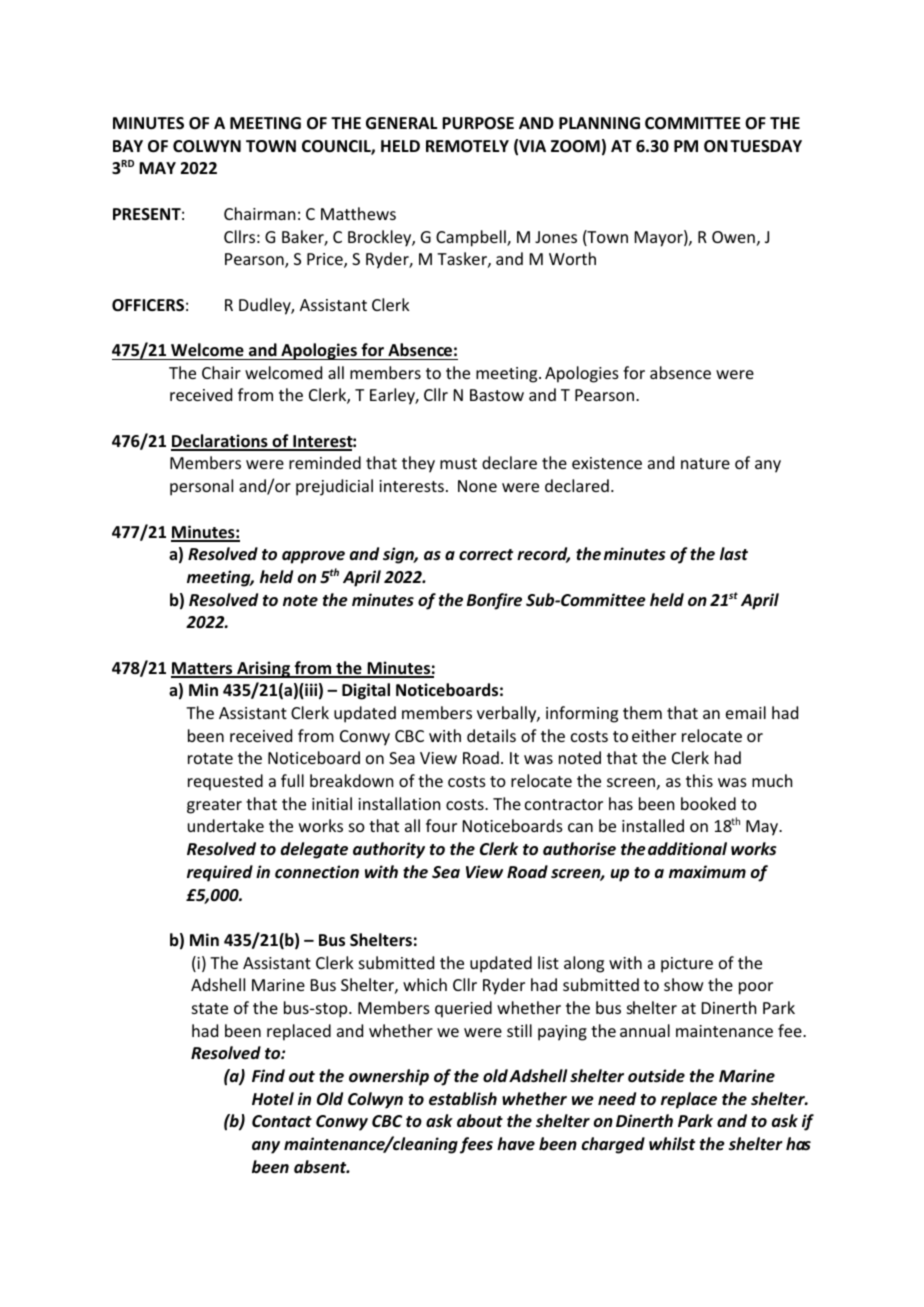  Describe the element at coordinates (766, 146) in the screenshot. I see `TUESDAY` at that location.
